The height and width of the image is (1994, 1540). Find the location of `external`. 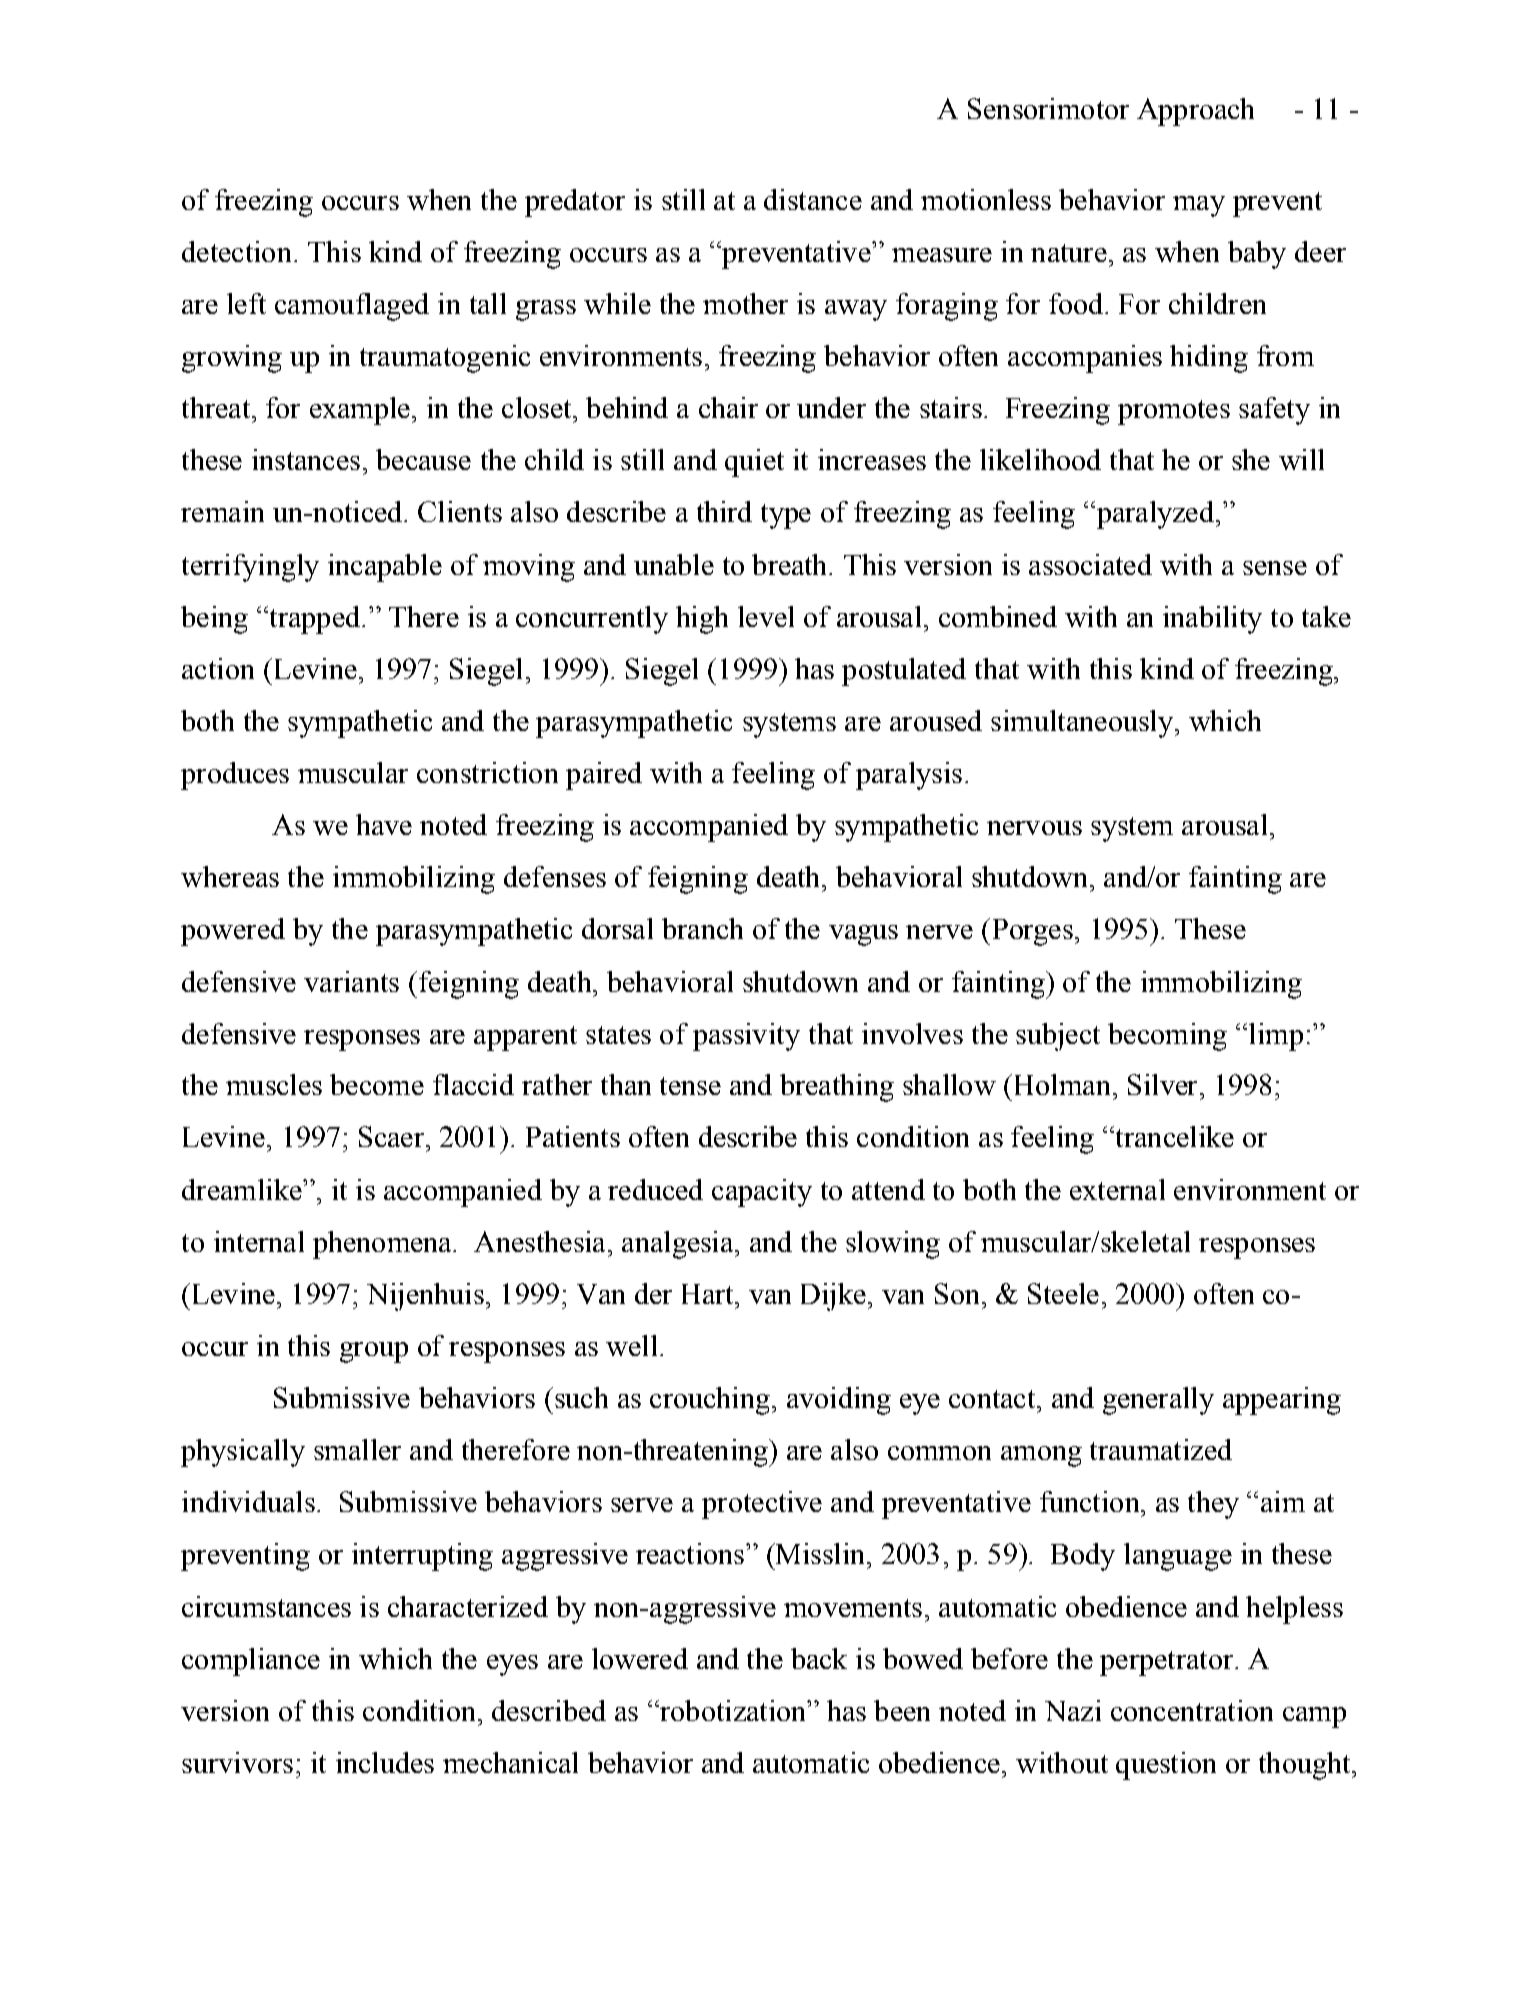

external is located at coordinates (1117, 1189).
